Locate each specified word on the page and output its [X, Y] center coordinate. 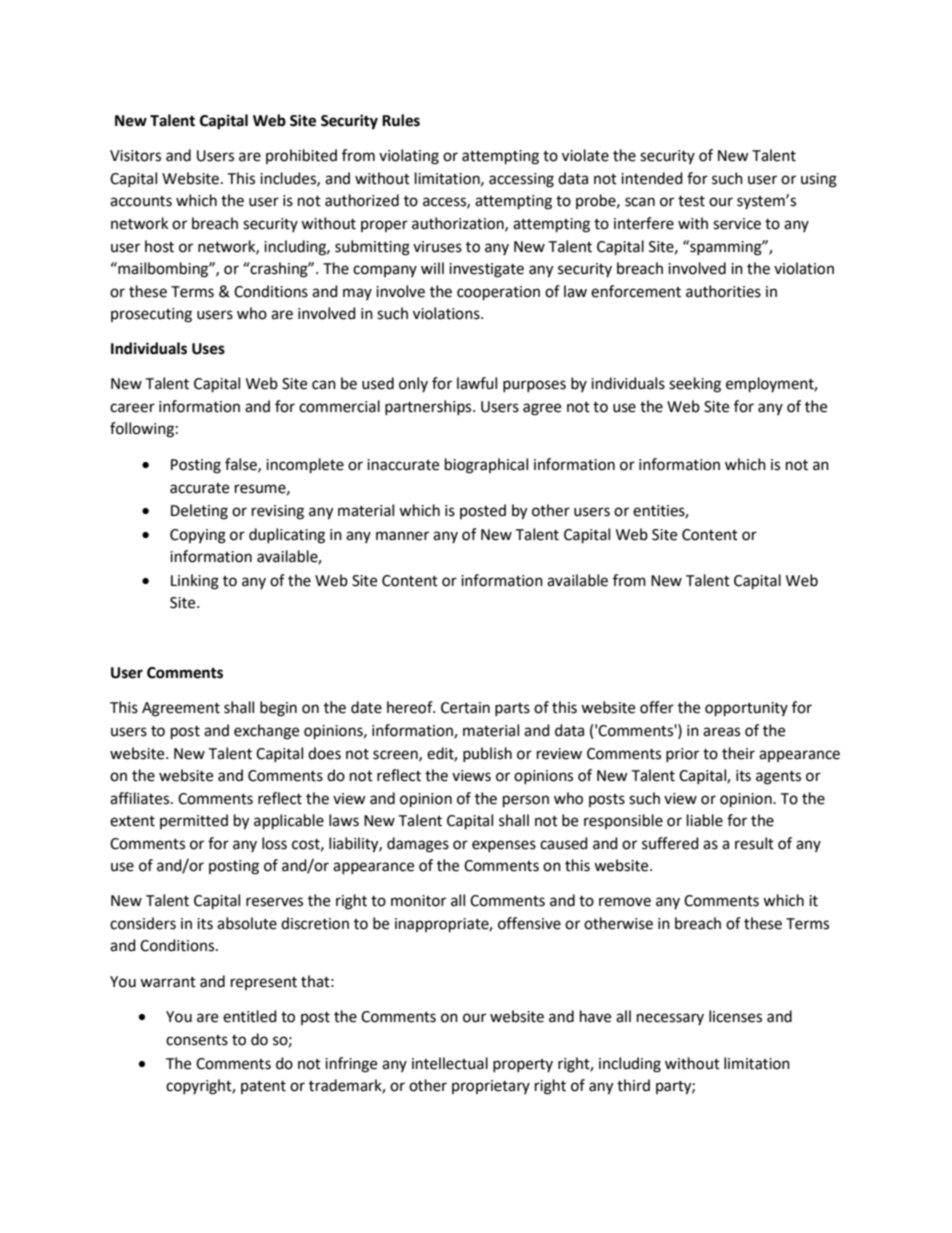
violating [409, 157]
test [691, 201]
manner [402, 536]
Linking [195, 582]
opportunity [746, 709]
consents [197, 1040]
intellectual [450, 1063]
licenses [735, 1016]
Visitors [135, 156]
